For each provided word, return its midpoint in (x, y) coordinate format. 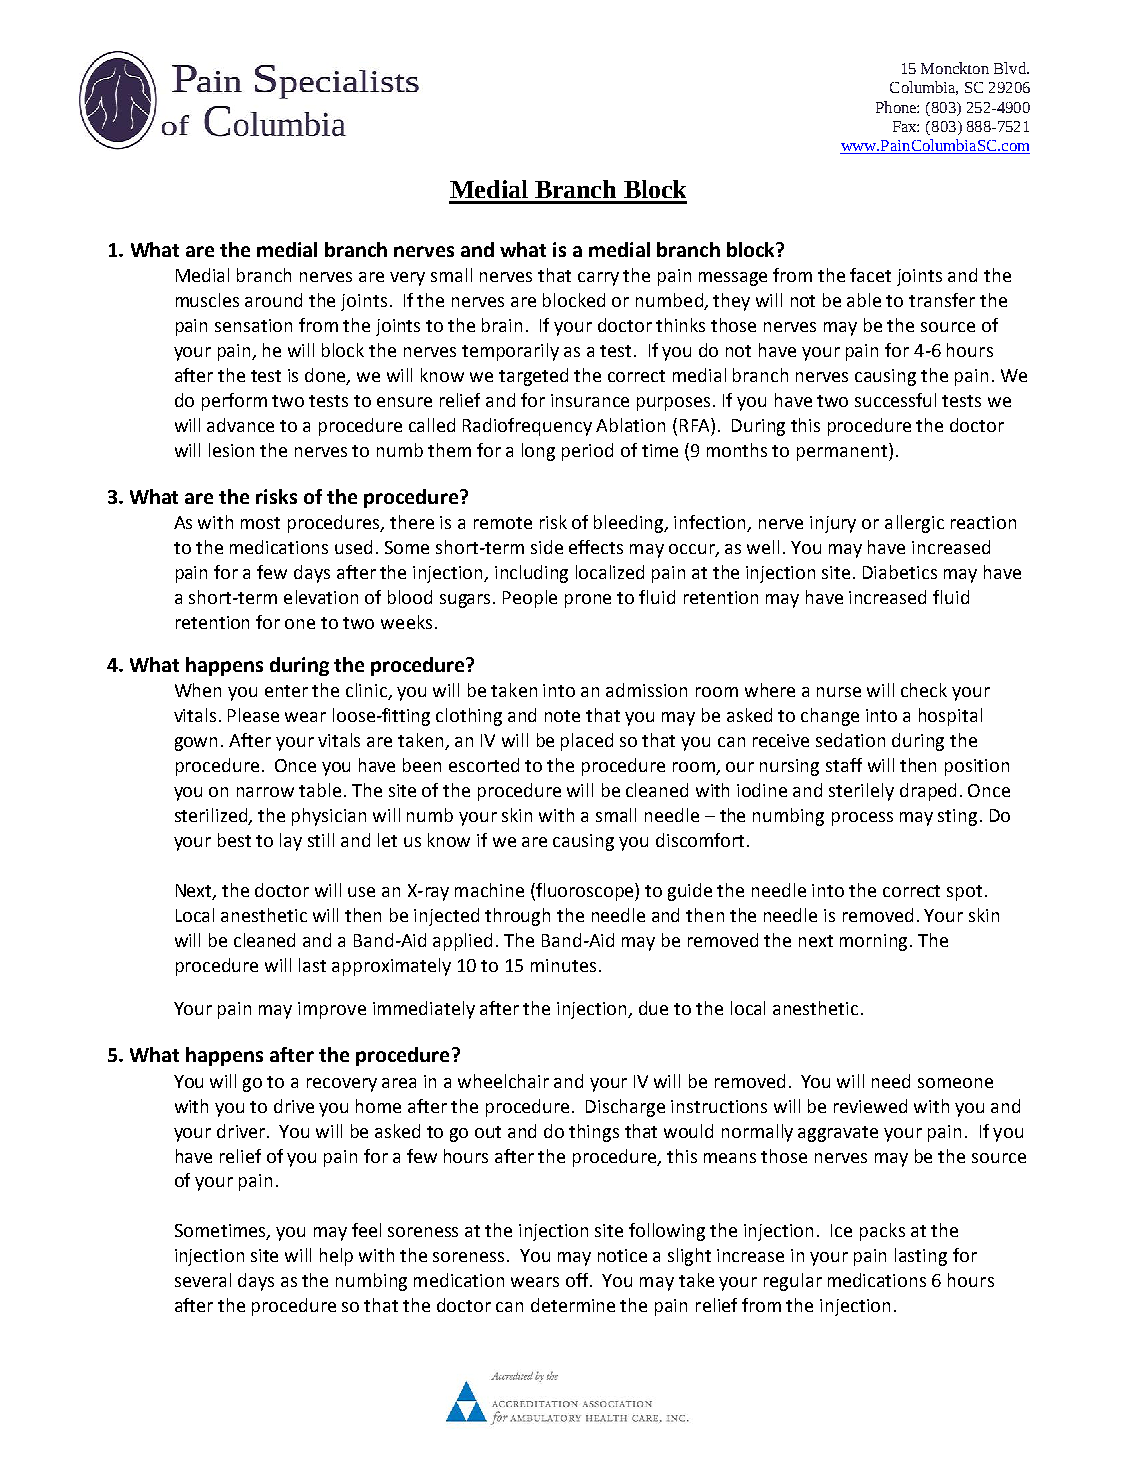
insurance (590, 400)
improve (332, 1010)
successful (895, 400)
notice (622, 1255)
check (924, 690)
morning (875, 942)
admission (646, 690)
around (273, 300)
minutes (563, 965)
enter (286, 691)
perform (234, 402)
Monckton (955, 68)
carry (598, 279)
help (336, 1257)
